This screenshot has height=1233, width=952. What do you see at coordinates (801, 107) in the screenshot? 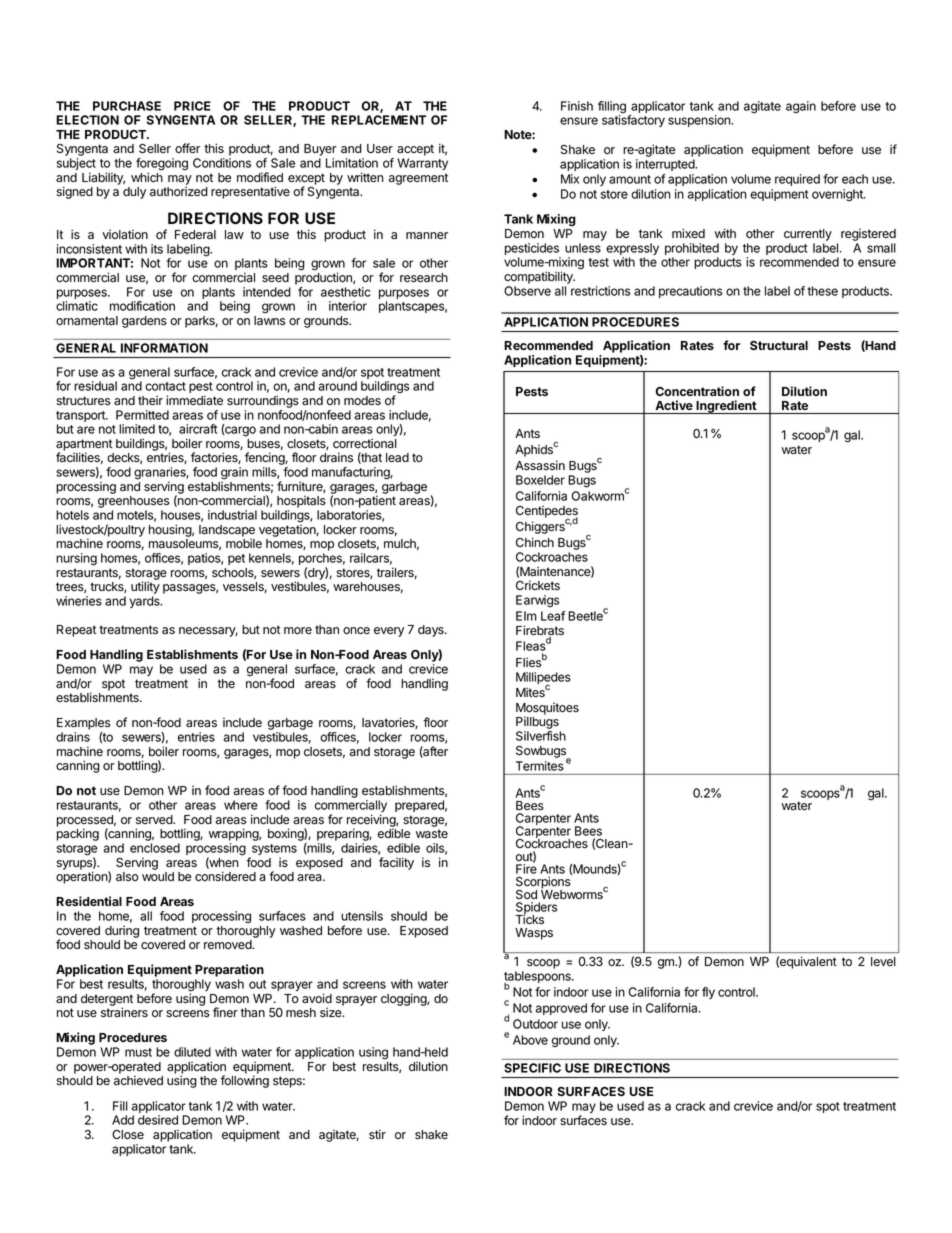
I see `again` at bounding box center [801, 107].
